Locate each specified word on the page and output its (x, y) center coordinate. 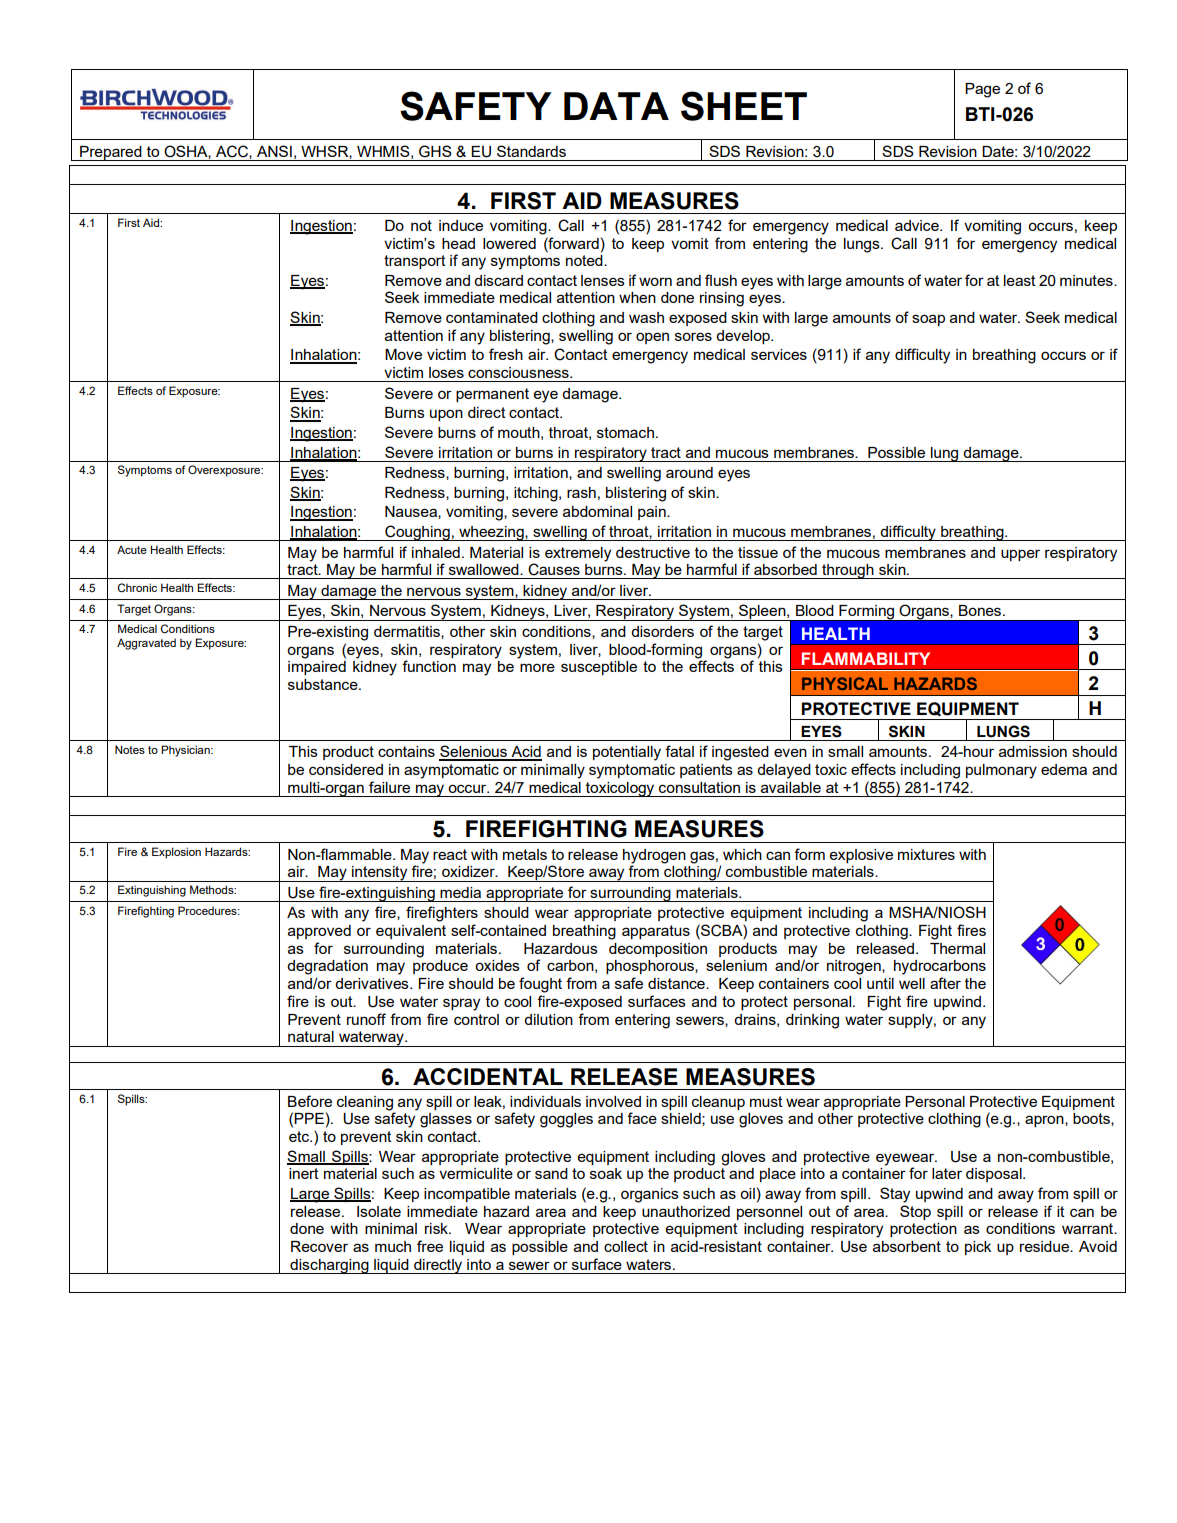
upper (1020, 555)
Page (982, 90)
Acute (132, 549)
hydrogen (654, 856)
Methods (213, 889)
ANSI (274, 151)
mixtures (926, 854)
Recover (319, 1246)
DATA (616, 106)
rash (581, 492)
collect (626, 1246)
